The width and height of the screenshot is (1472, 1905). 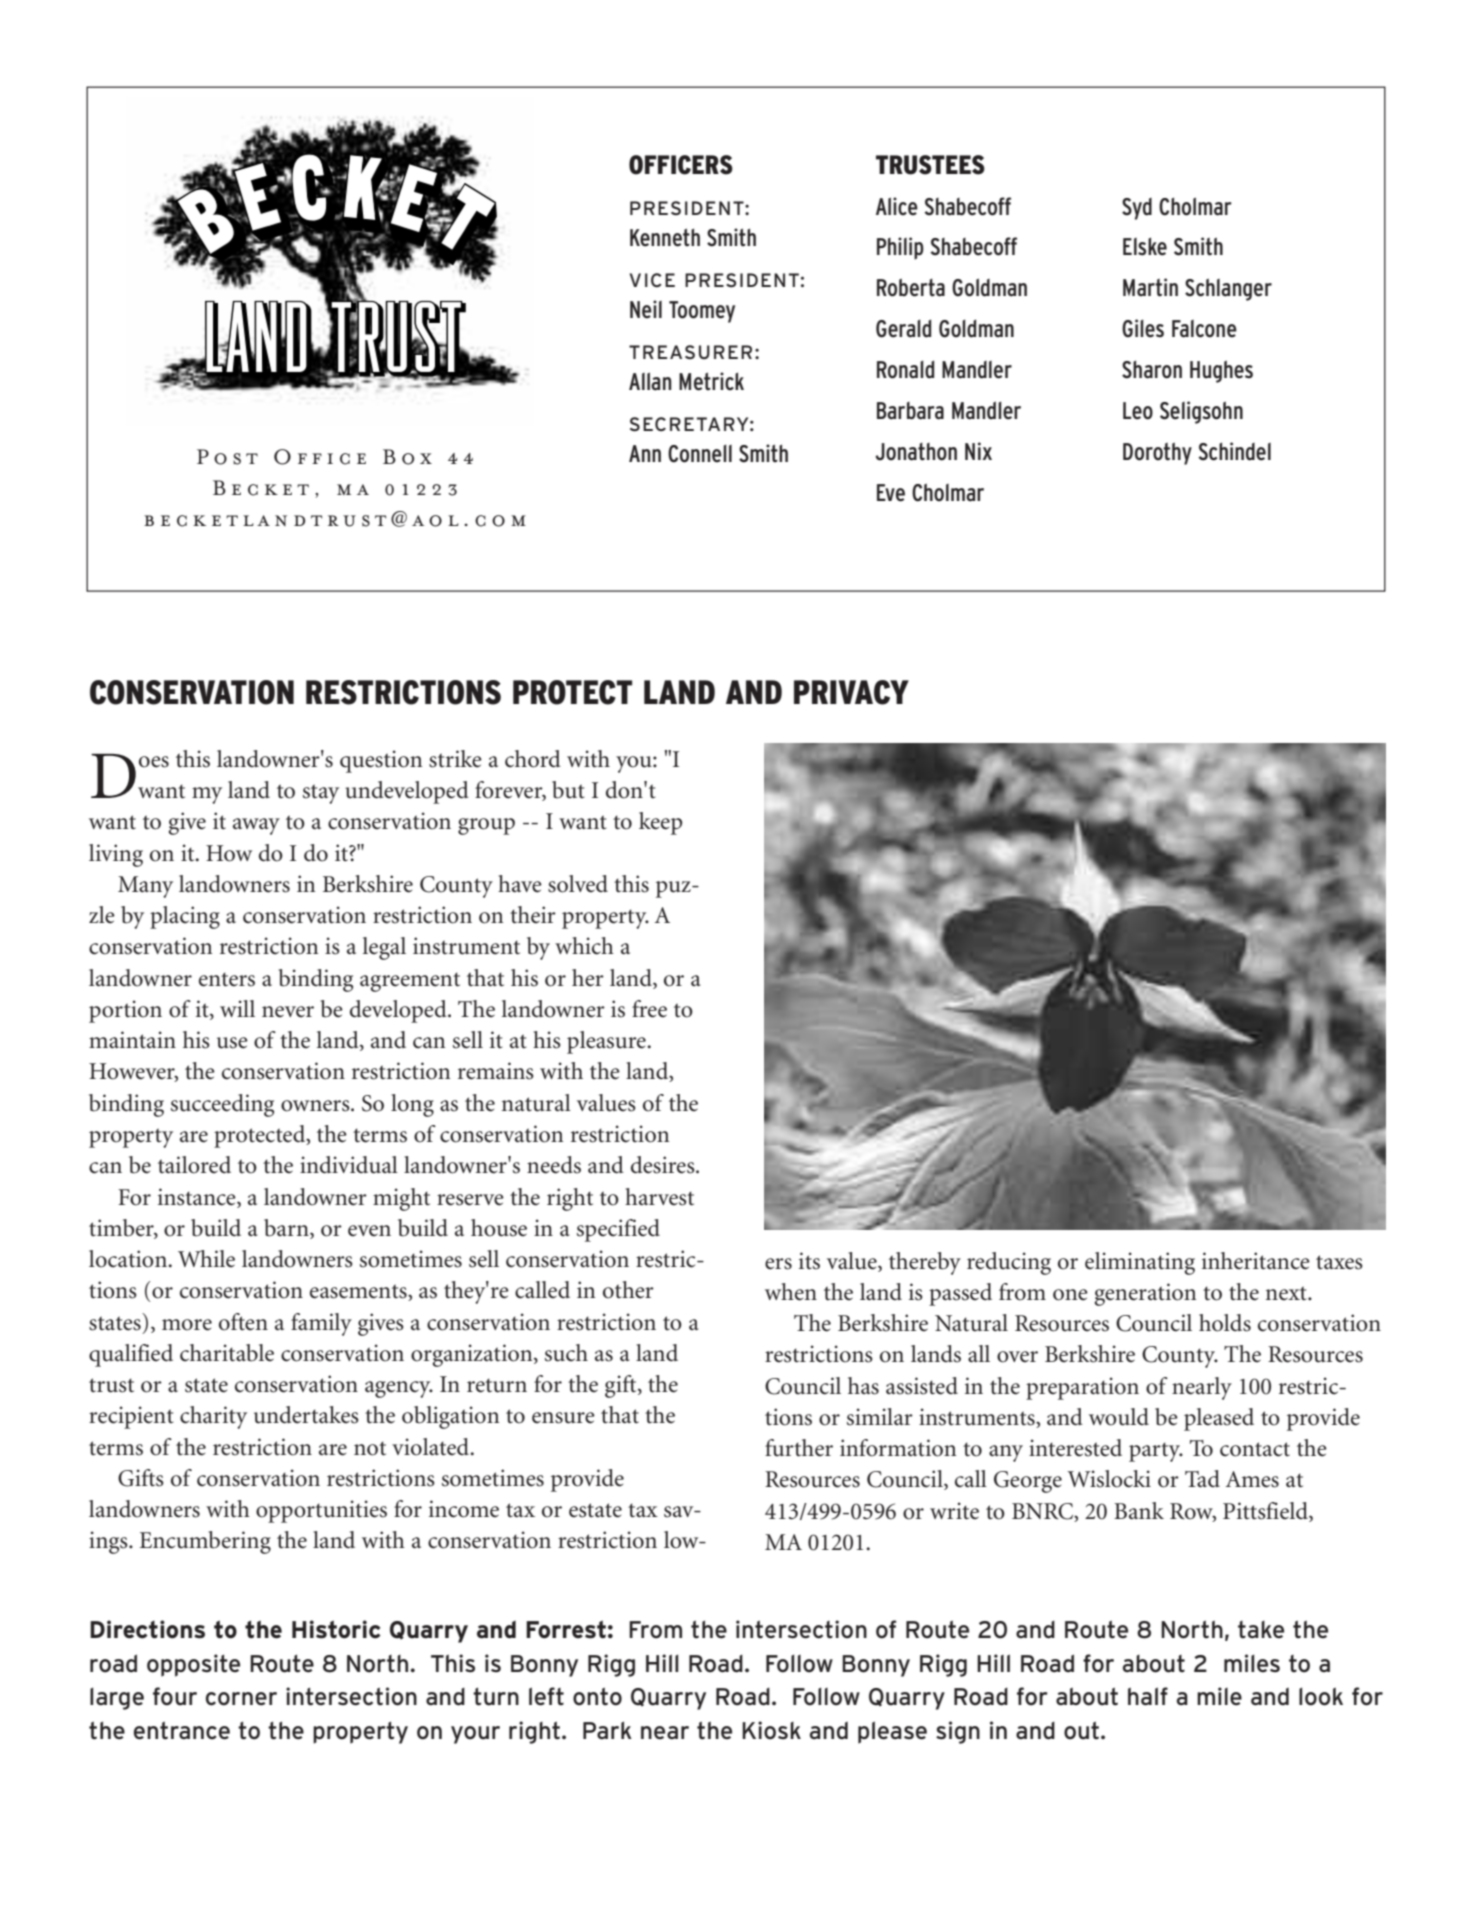 What do you see at coordinates (665, 237) in the screenshot?
I see `Kenneth` at bounding box center [665, 237].
